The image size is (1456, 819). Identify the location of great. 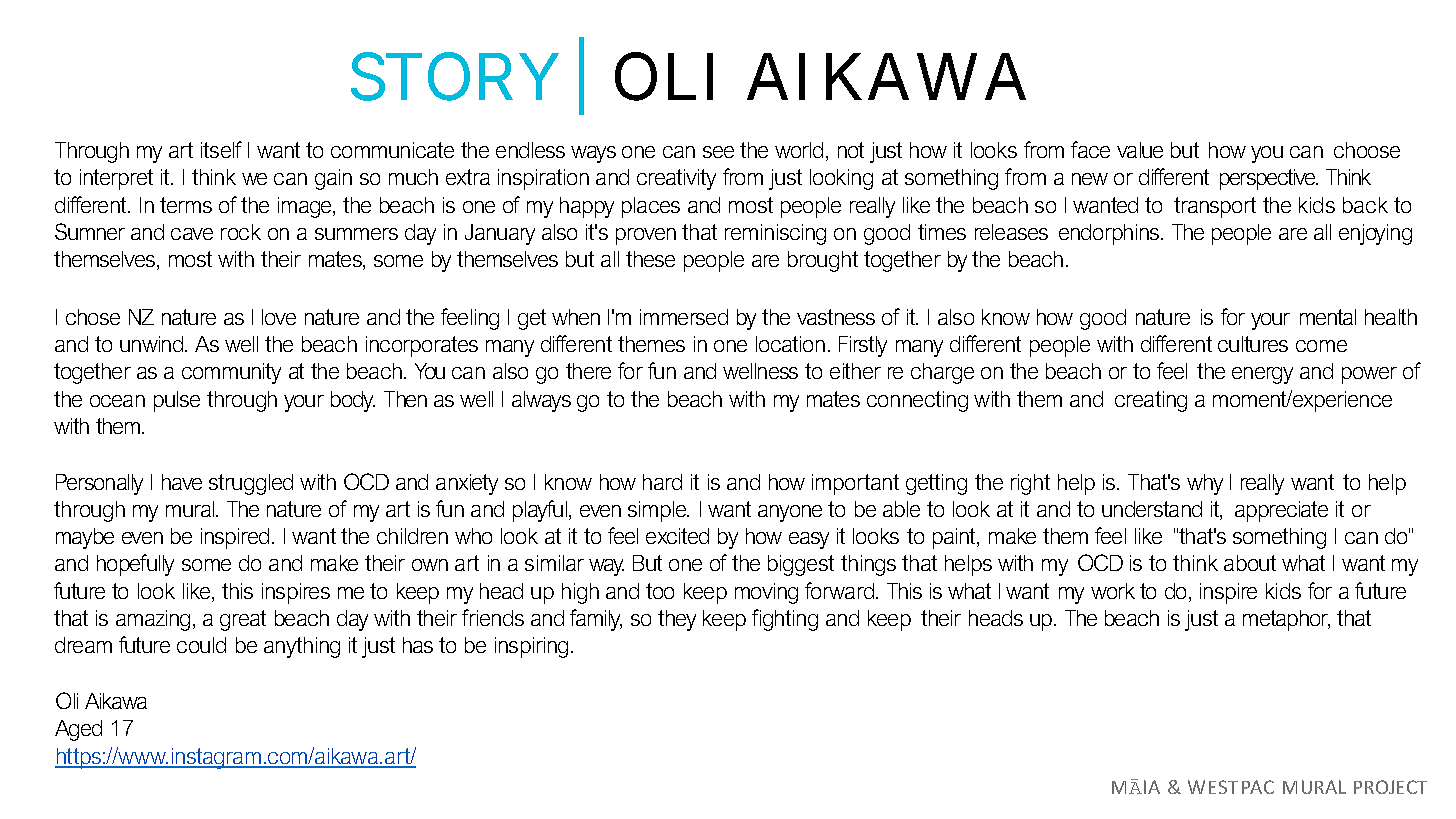
(243, 620).
